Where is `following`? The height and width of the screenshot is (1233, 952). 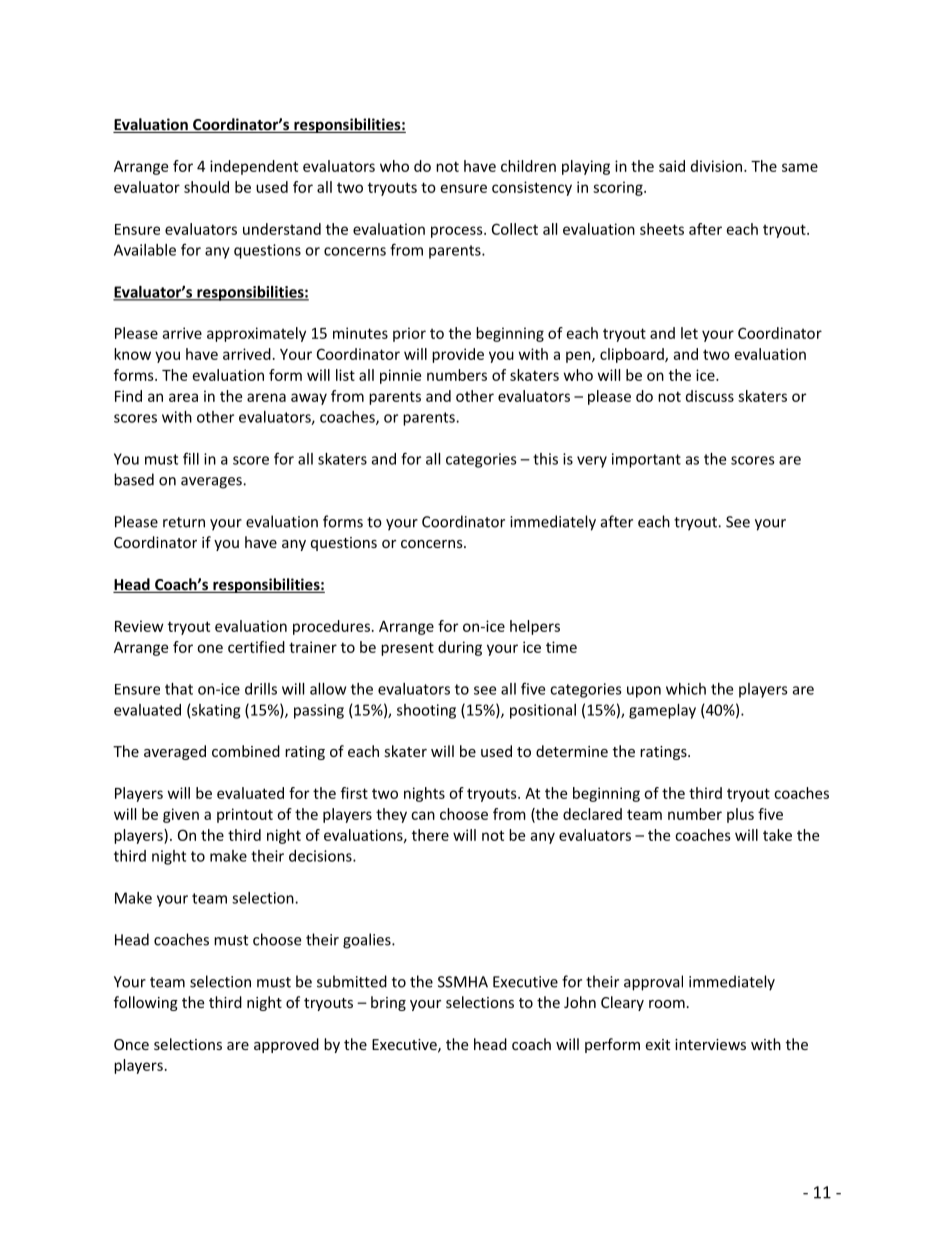 following is located at coordinates (146, 1003).
